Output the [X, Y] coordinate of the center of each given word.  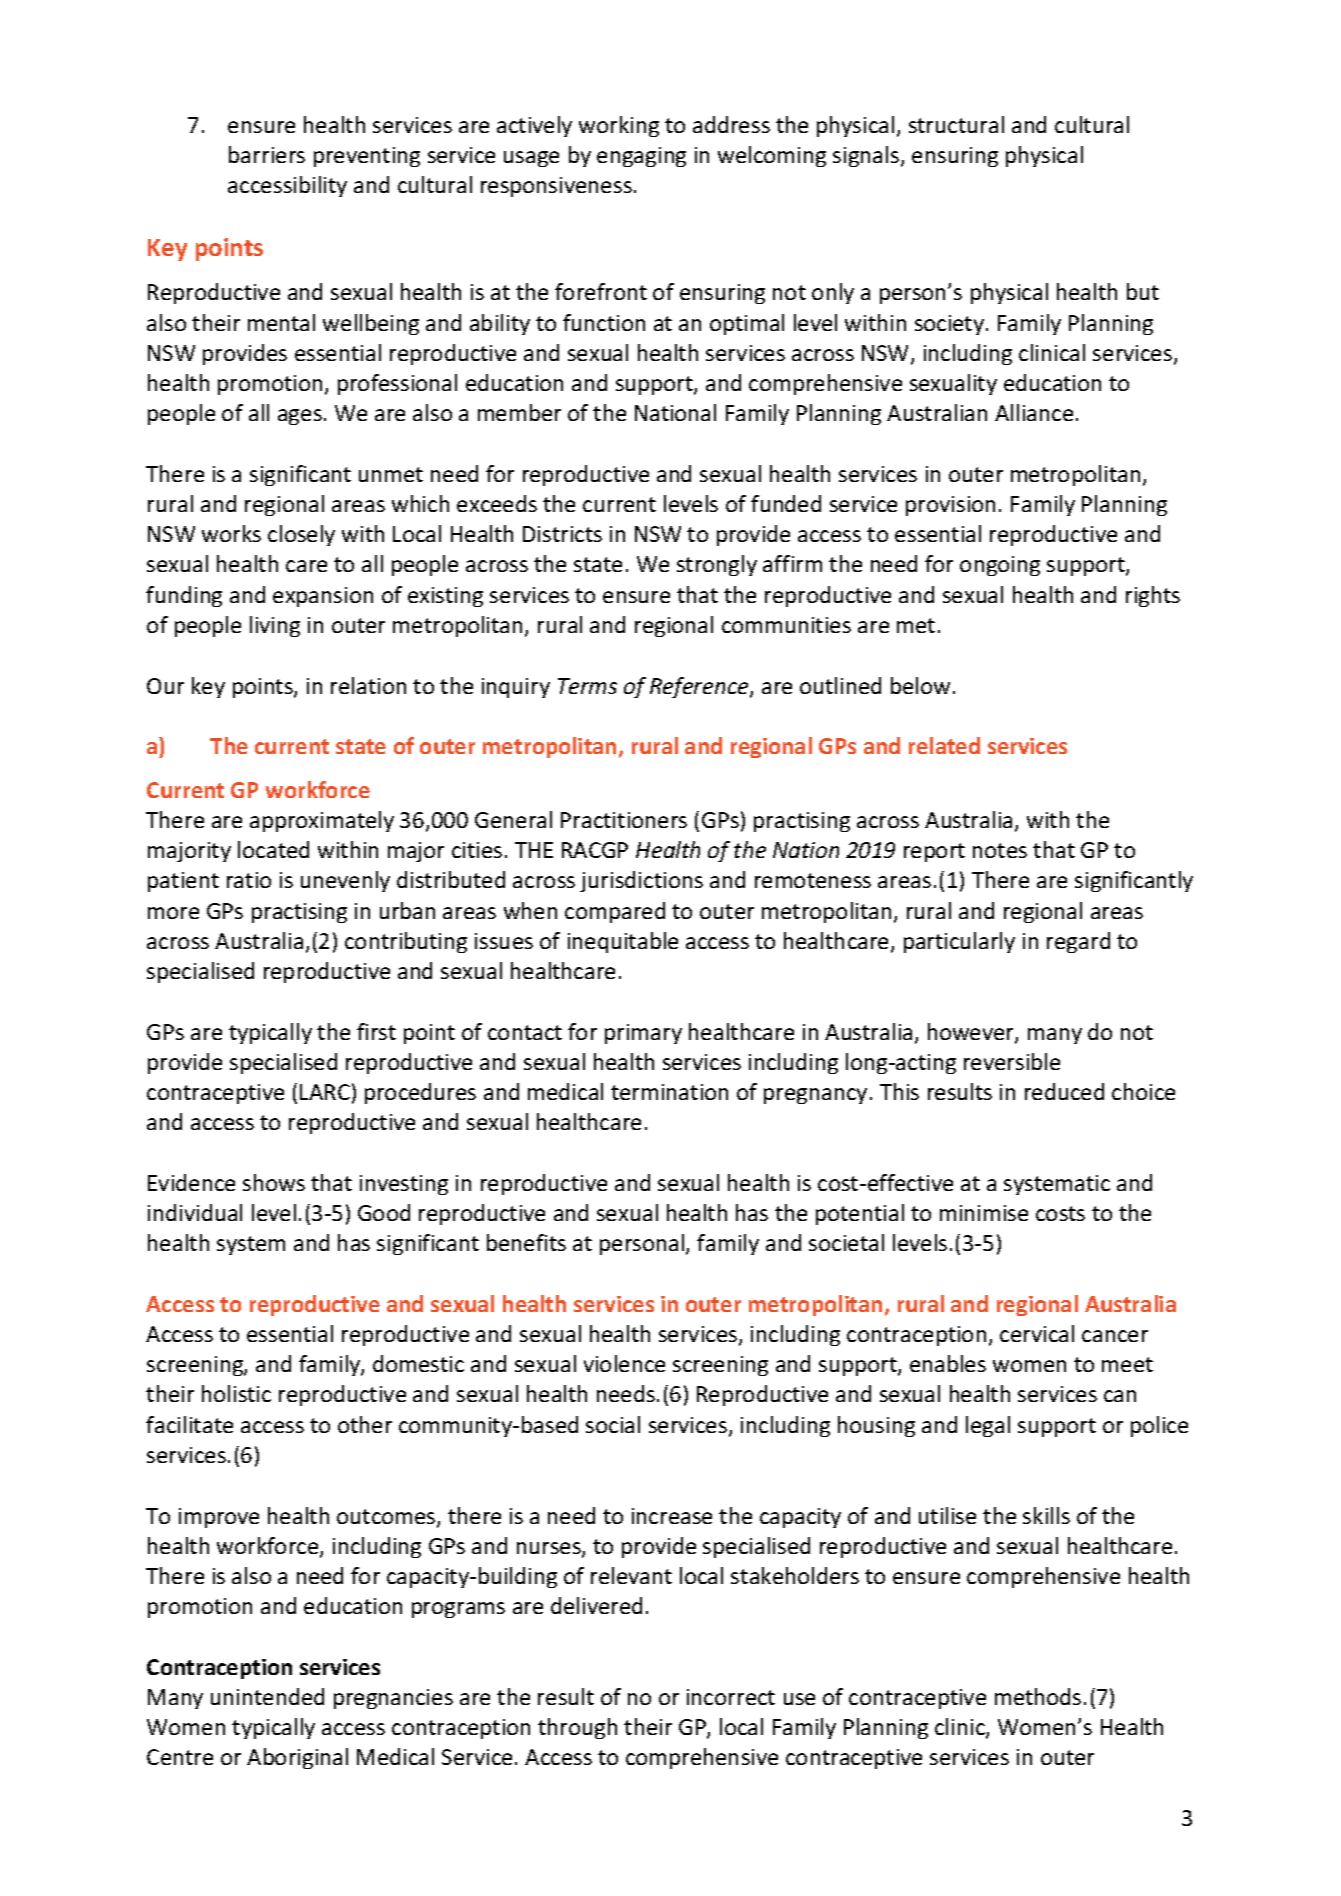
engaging [641, 157]
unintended [267, 1696]
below [920, 685]
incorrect [731, 1697]
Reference [700, 687]
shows [274, 1182]
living [275, 626]
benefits [526, 1242]
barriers [267, 154]
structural [956, 124]
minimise [984, 1213]
